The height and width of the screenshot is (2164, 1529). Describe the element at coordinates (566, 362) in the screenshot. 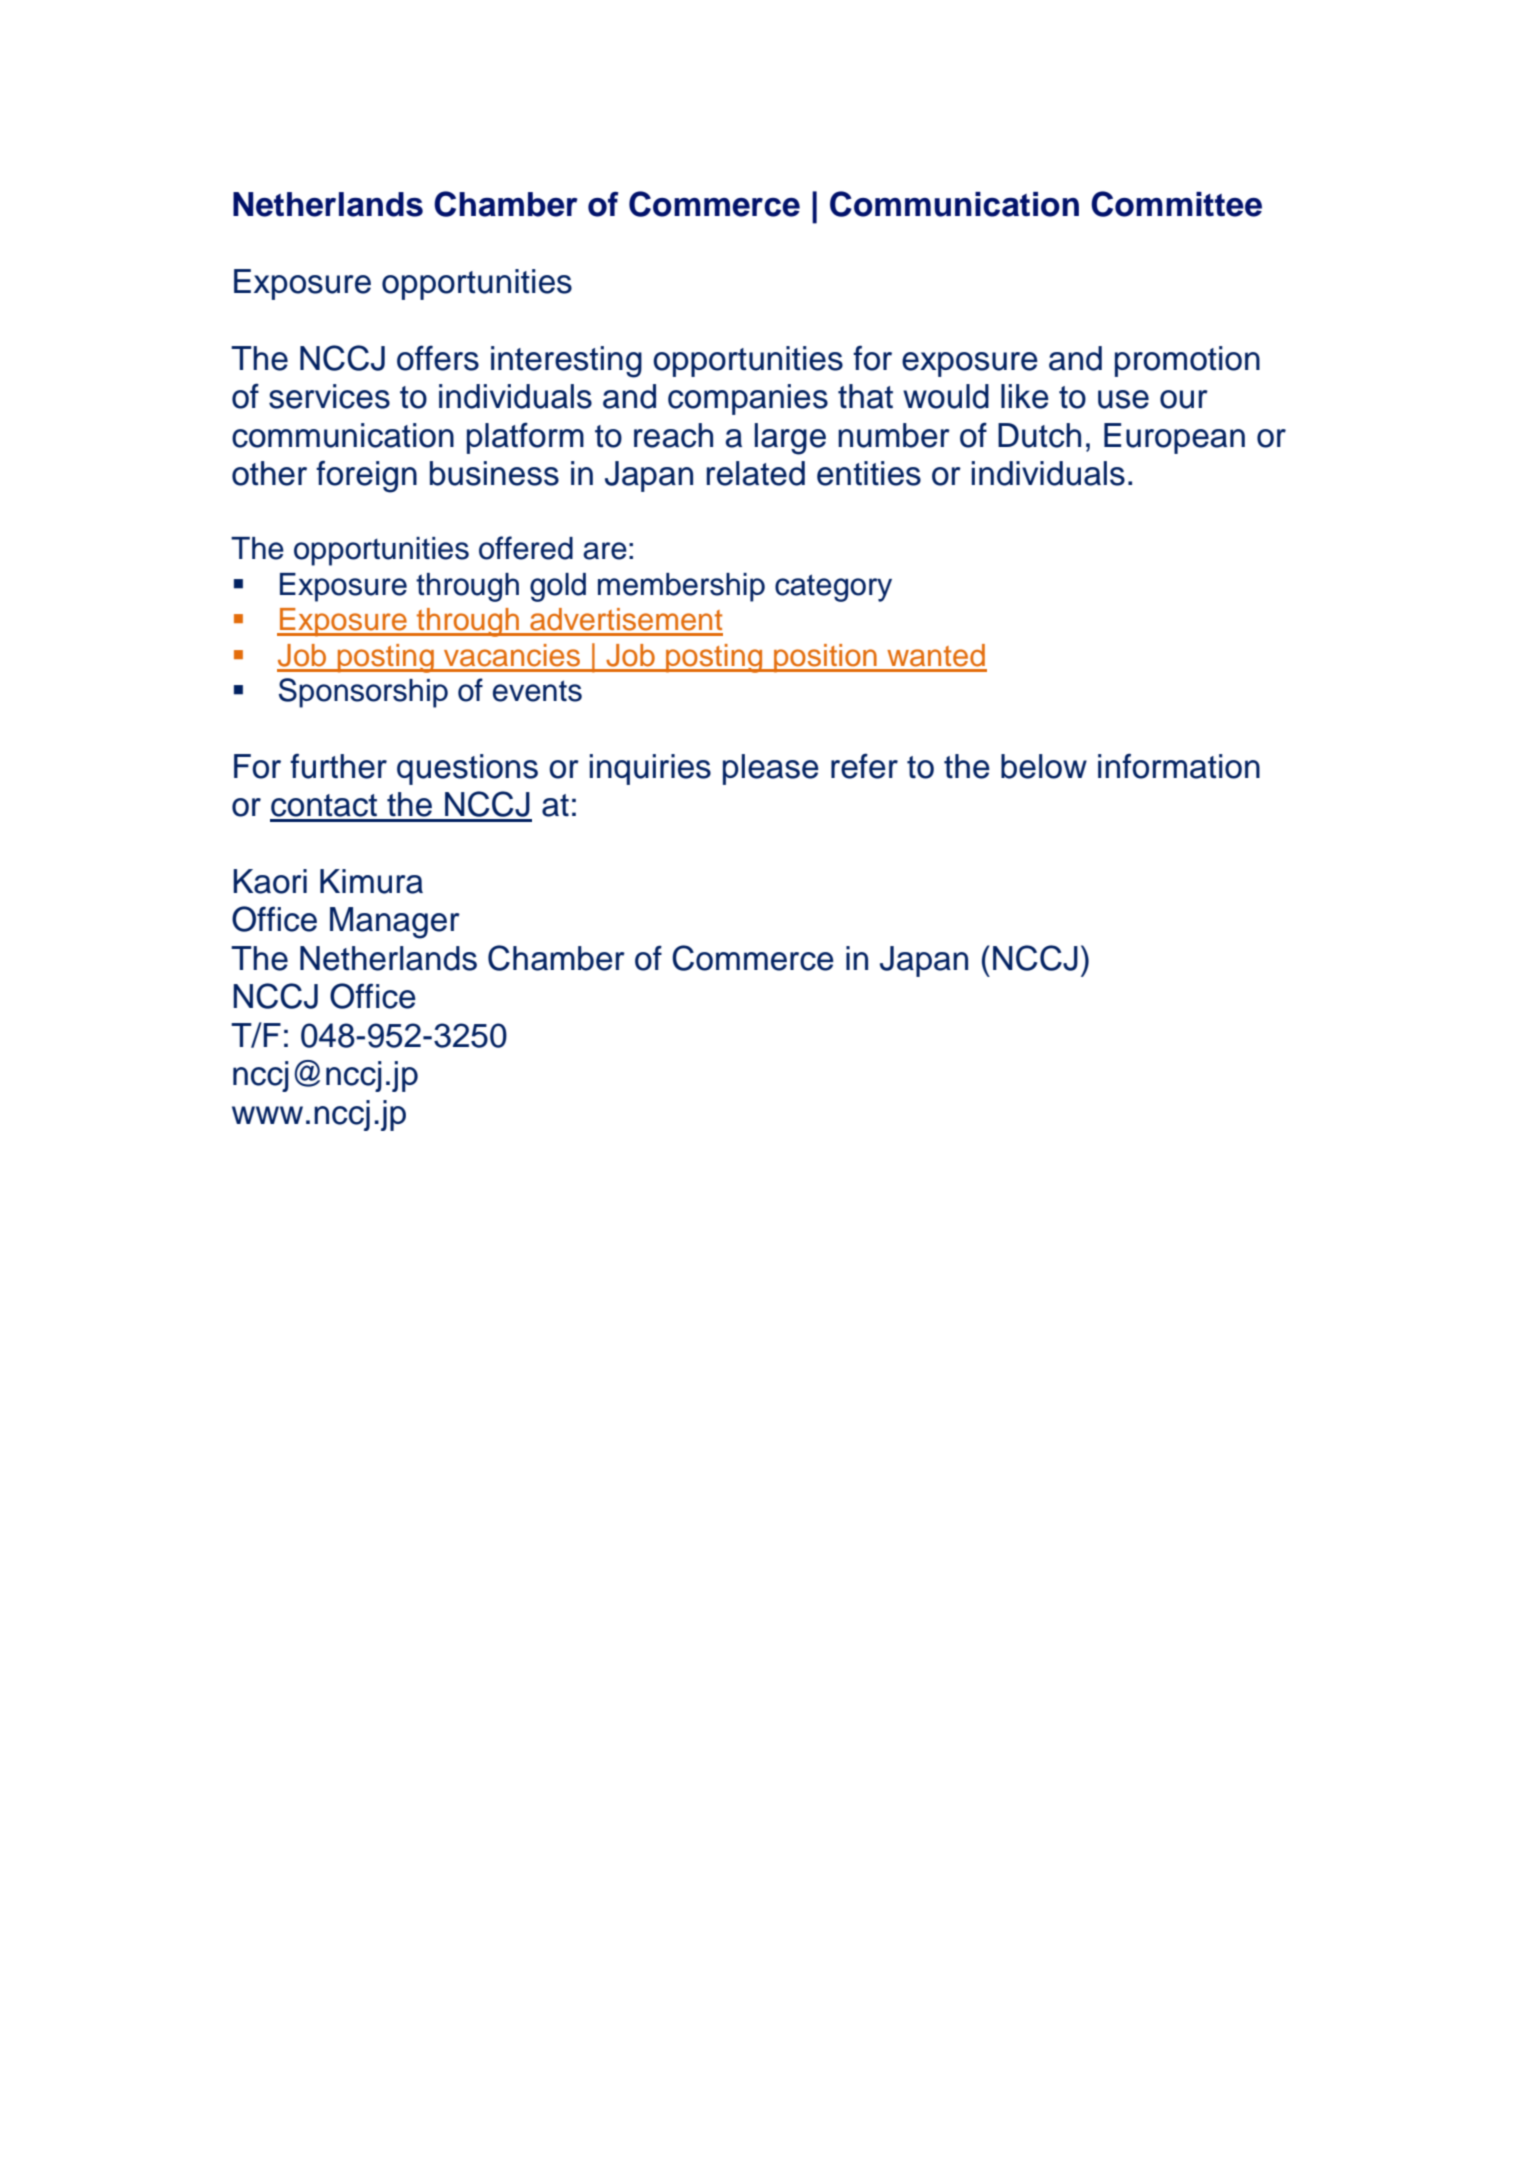

I see `interesting` at that location.
